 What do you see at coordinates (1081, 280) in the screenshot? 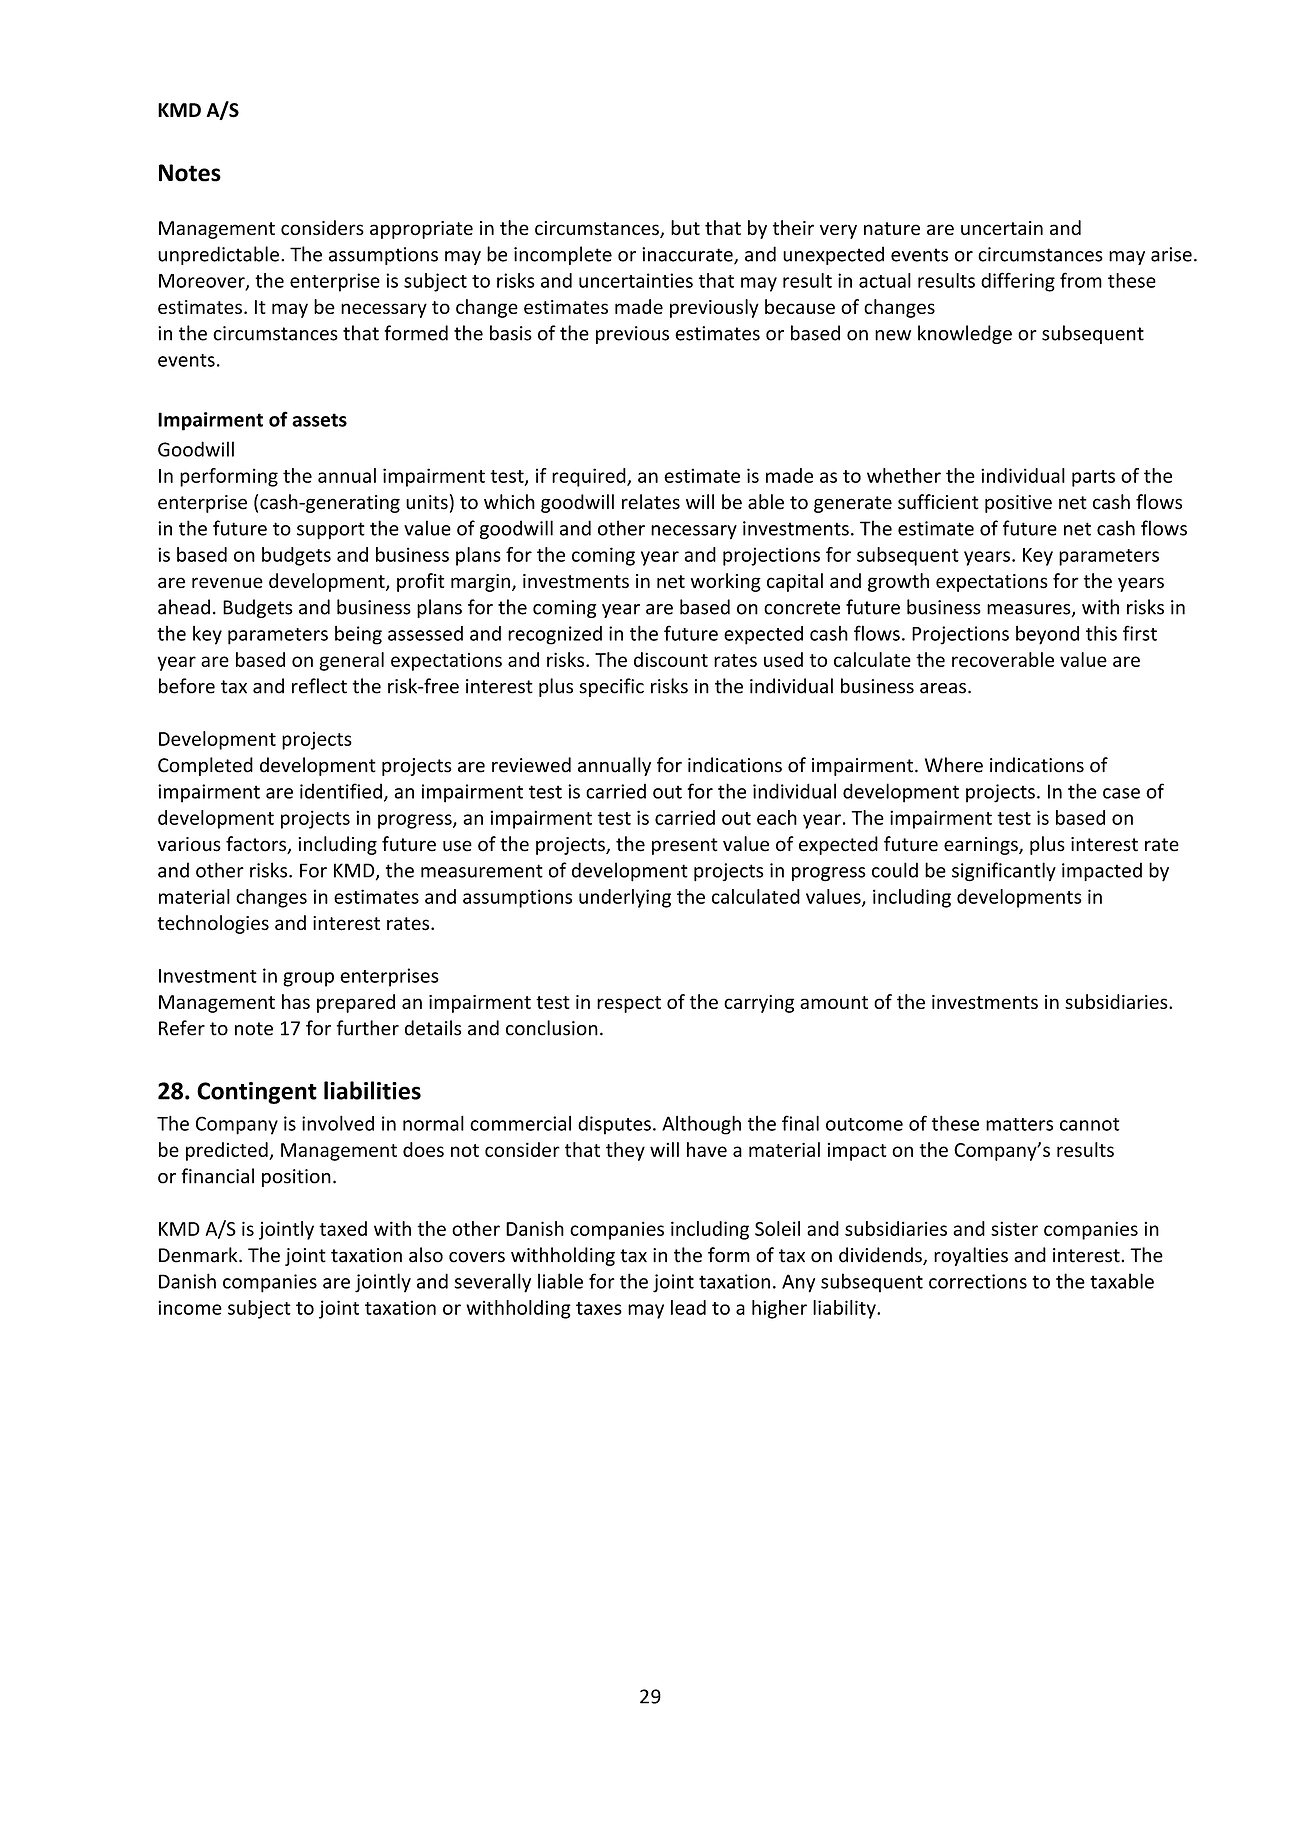
I see `from` at bounding box center [1081, 280].
